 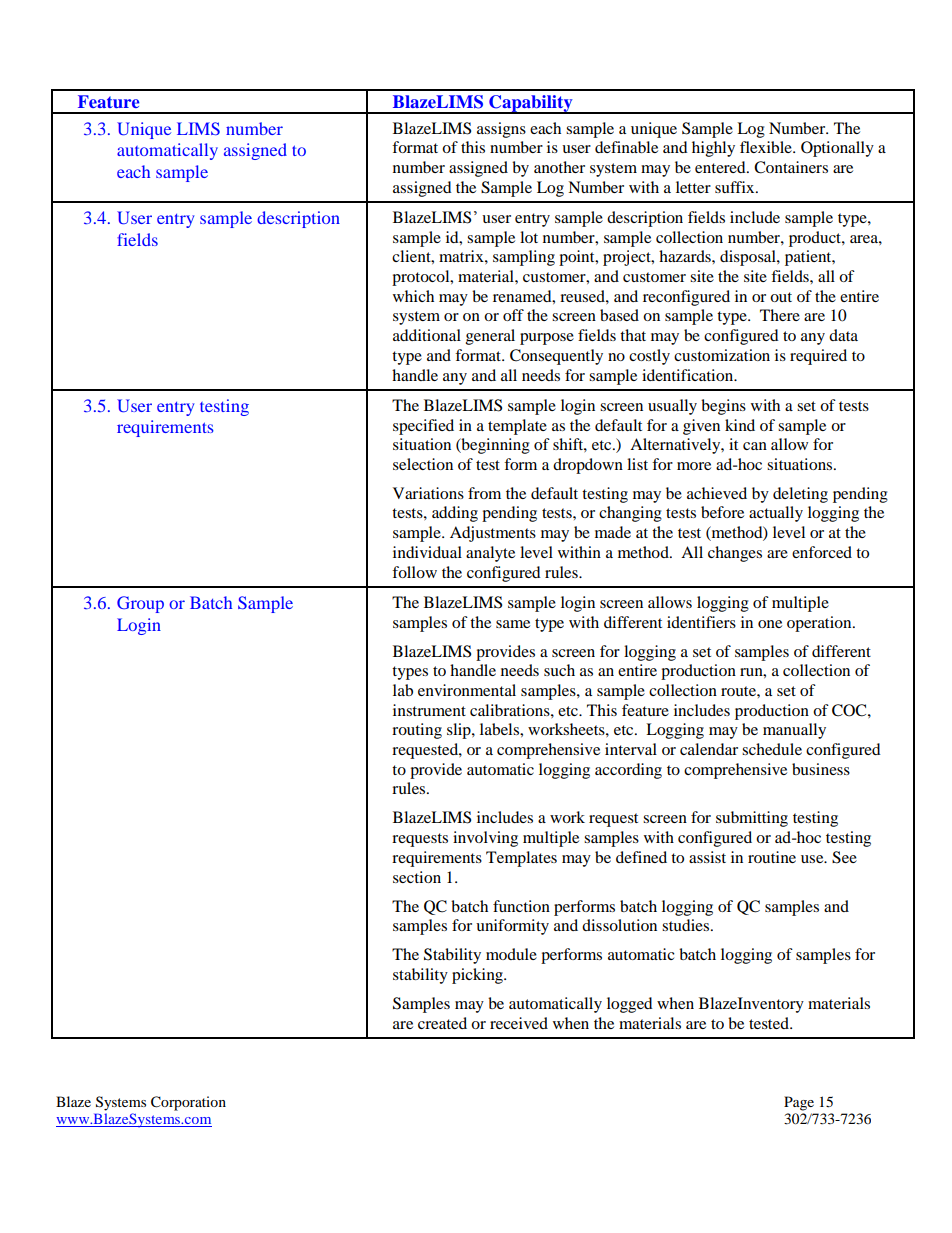 I want to click on same, so click(x=513, y=624).
